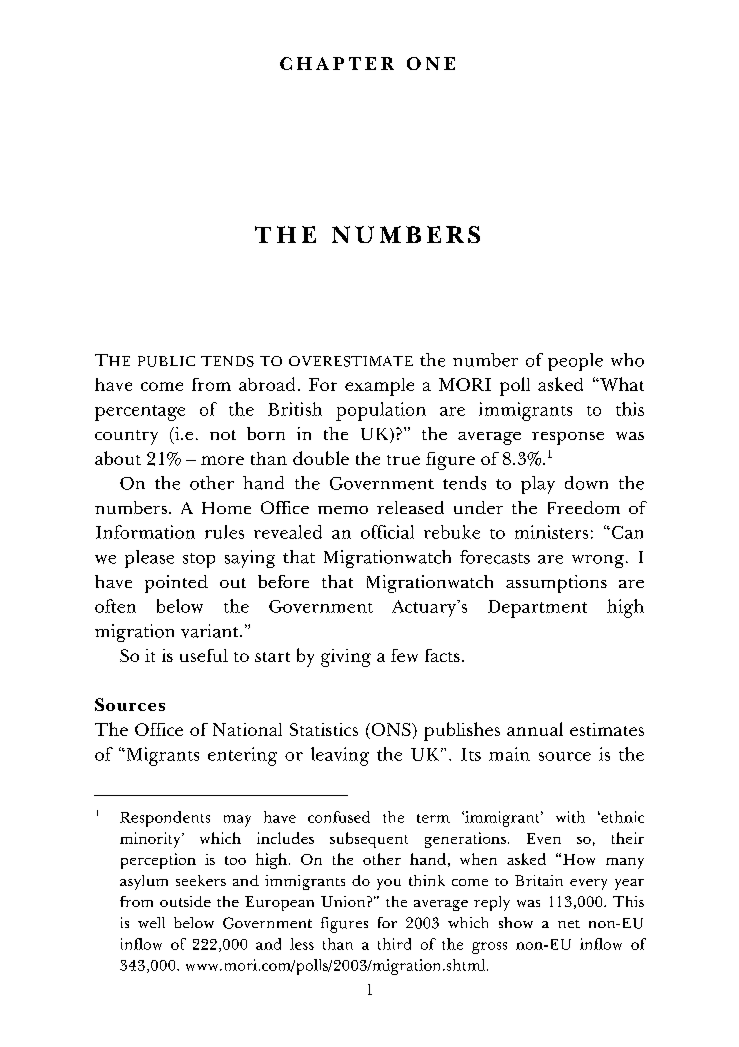  I want to click on useful, so click(204, 655).
